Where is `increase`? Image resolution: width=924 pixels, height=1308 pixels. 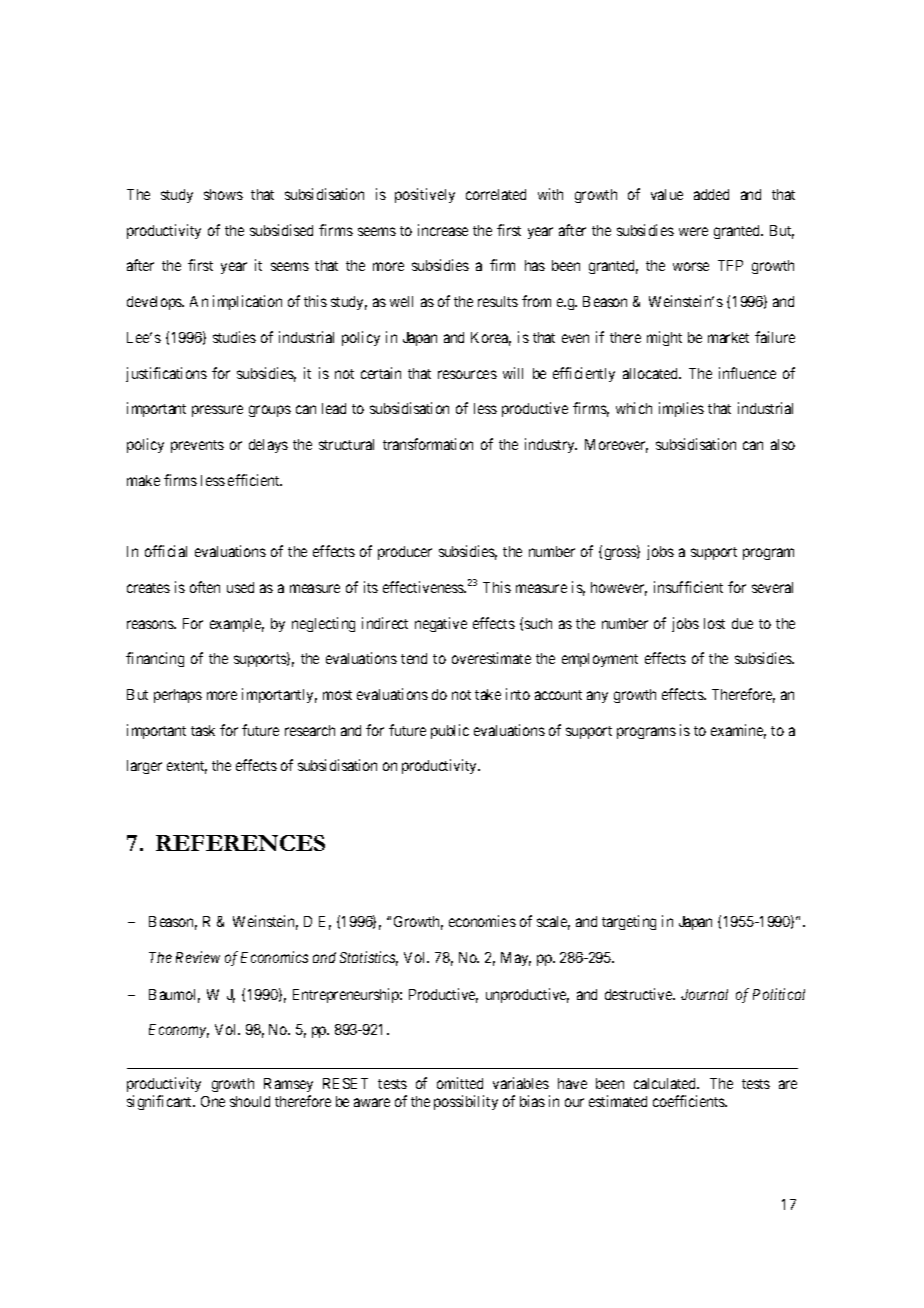 increase is located at coordinates (443, 230).
